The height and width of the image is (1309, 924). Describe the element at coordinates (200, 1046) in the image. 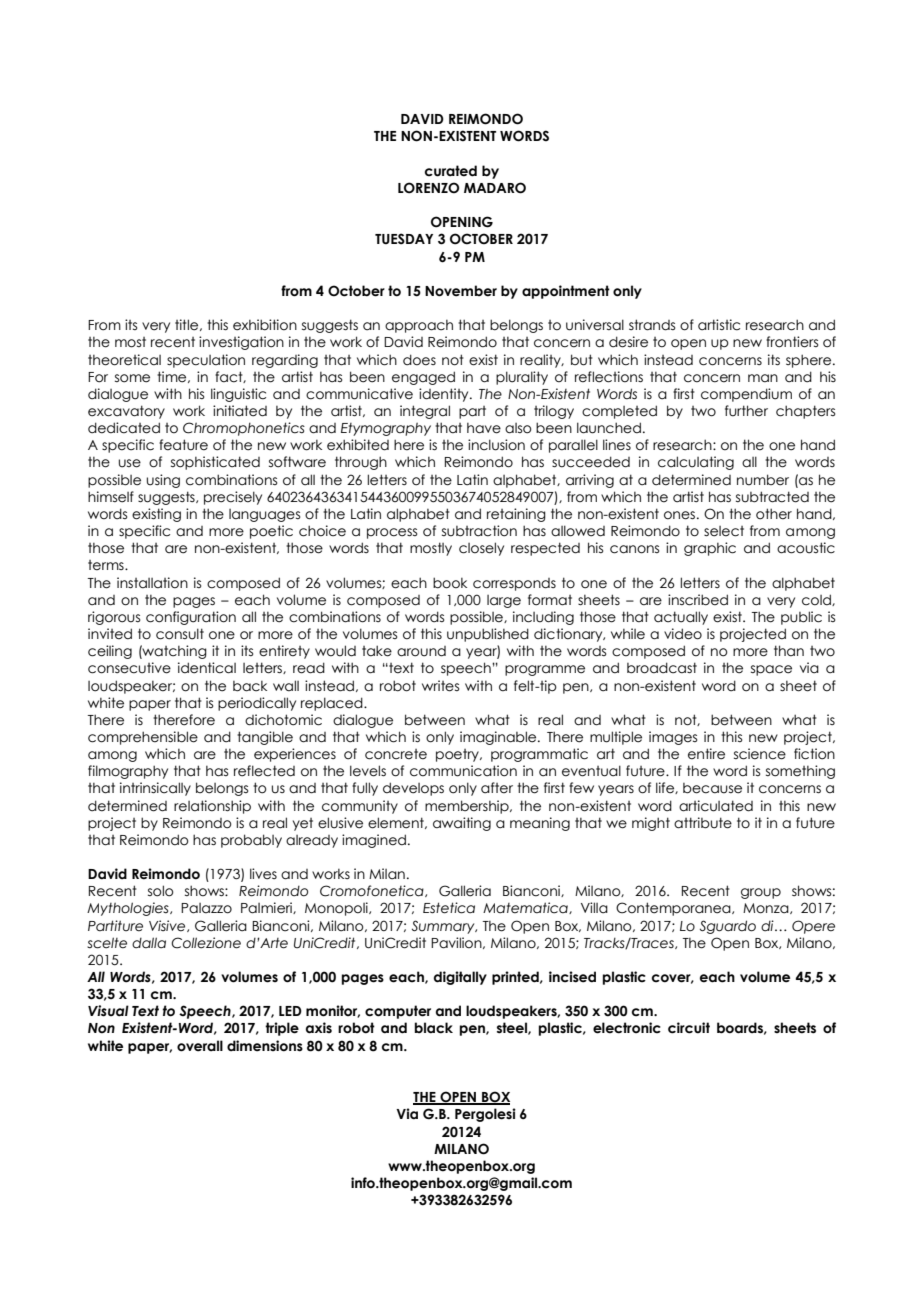

I see `overall` at that location.
